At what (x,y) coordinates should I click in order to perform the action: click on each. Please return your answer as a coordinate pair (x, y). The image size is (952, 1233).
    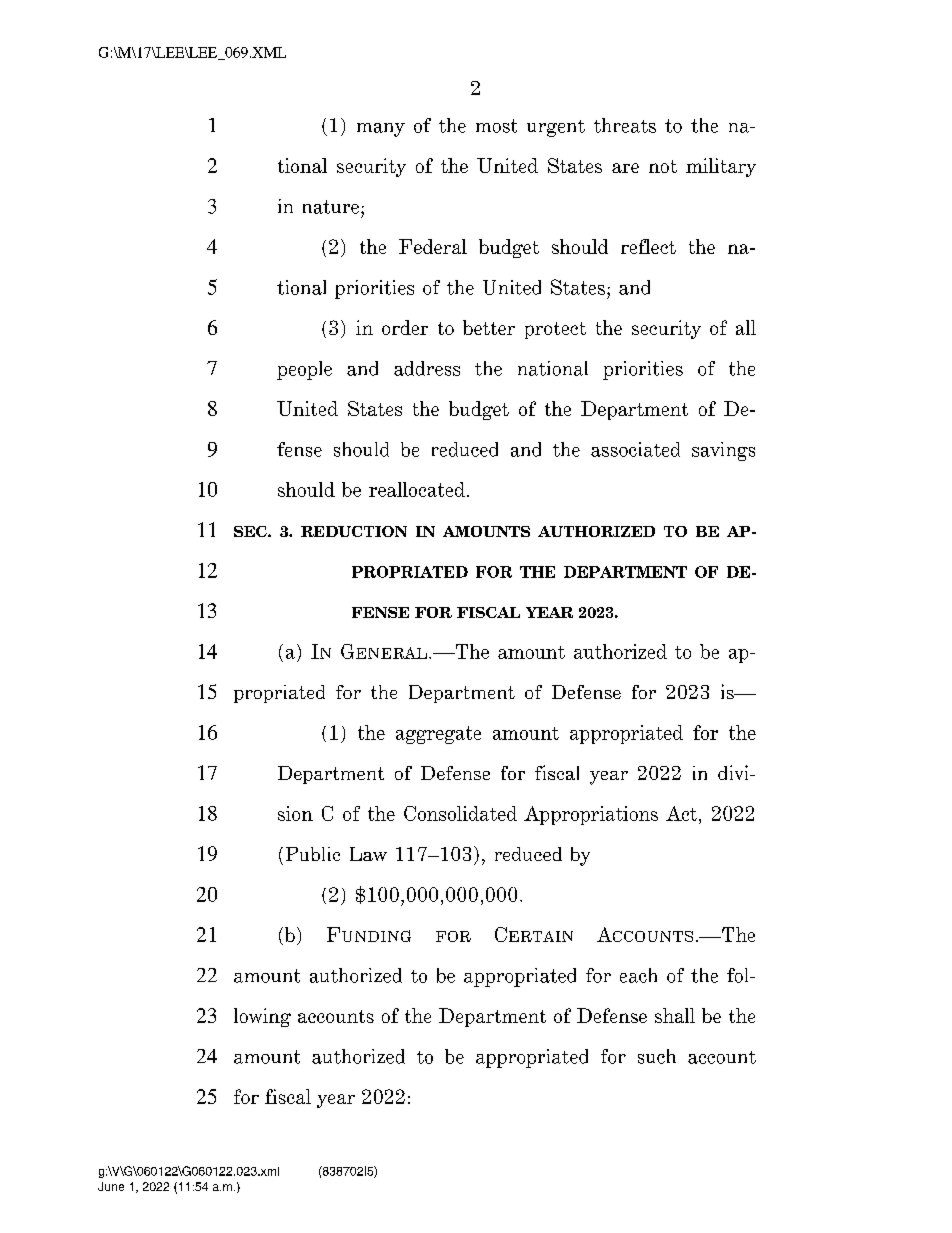
    Looking at the image, I should click on (638, 975).
